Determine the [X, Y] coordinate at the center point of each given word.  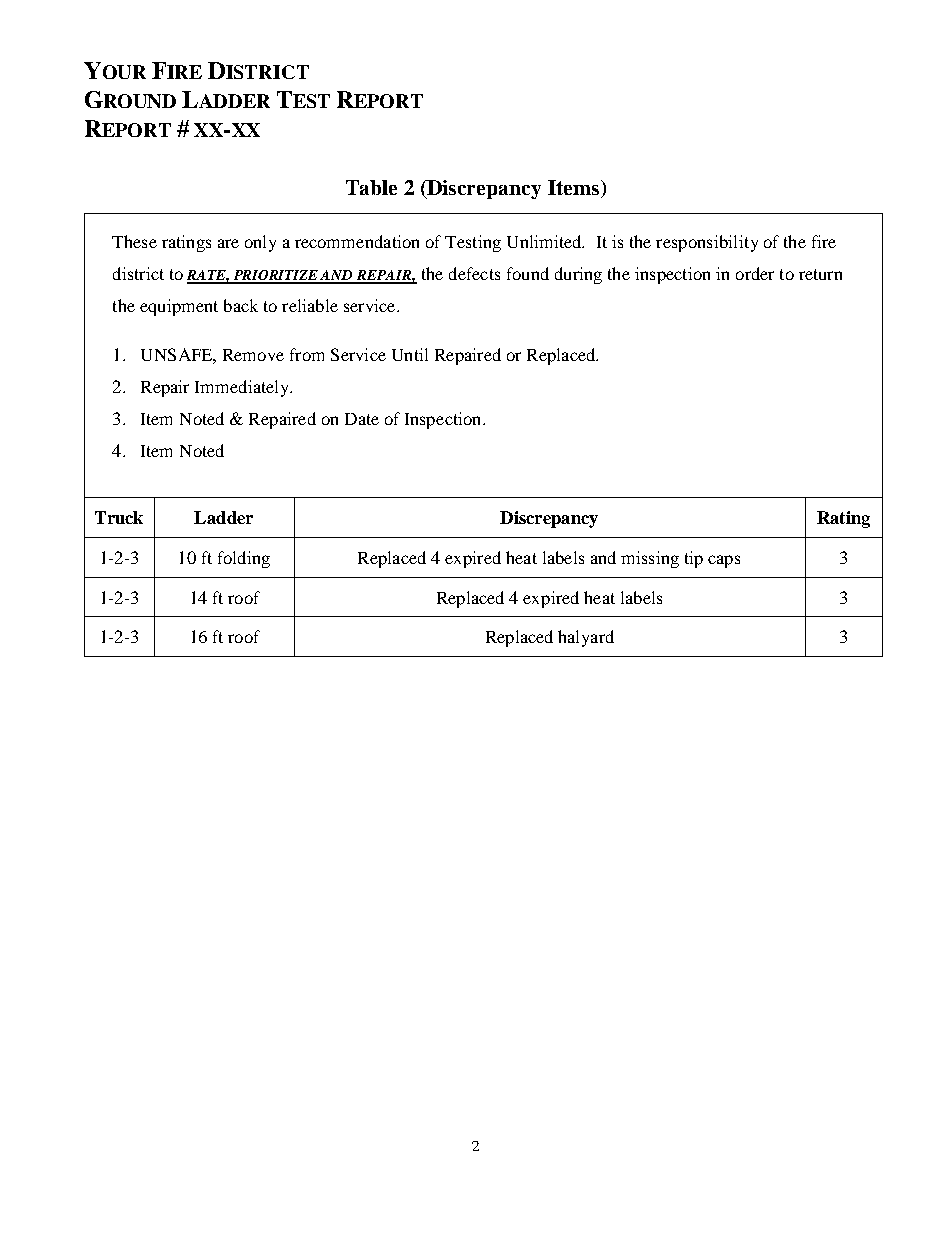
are [228, 243]
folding [244, 559]
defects [474, 273]
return [820, 274]
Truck [119, 517]
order [755, 273]
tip [694, 559]
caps [724, 561]
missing [650, 559]
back [241, 305]
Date [362, 419]
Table [371, 187]
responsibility [707, 243]
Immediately [243, 388]
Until [410, 354]
